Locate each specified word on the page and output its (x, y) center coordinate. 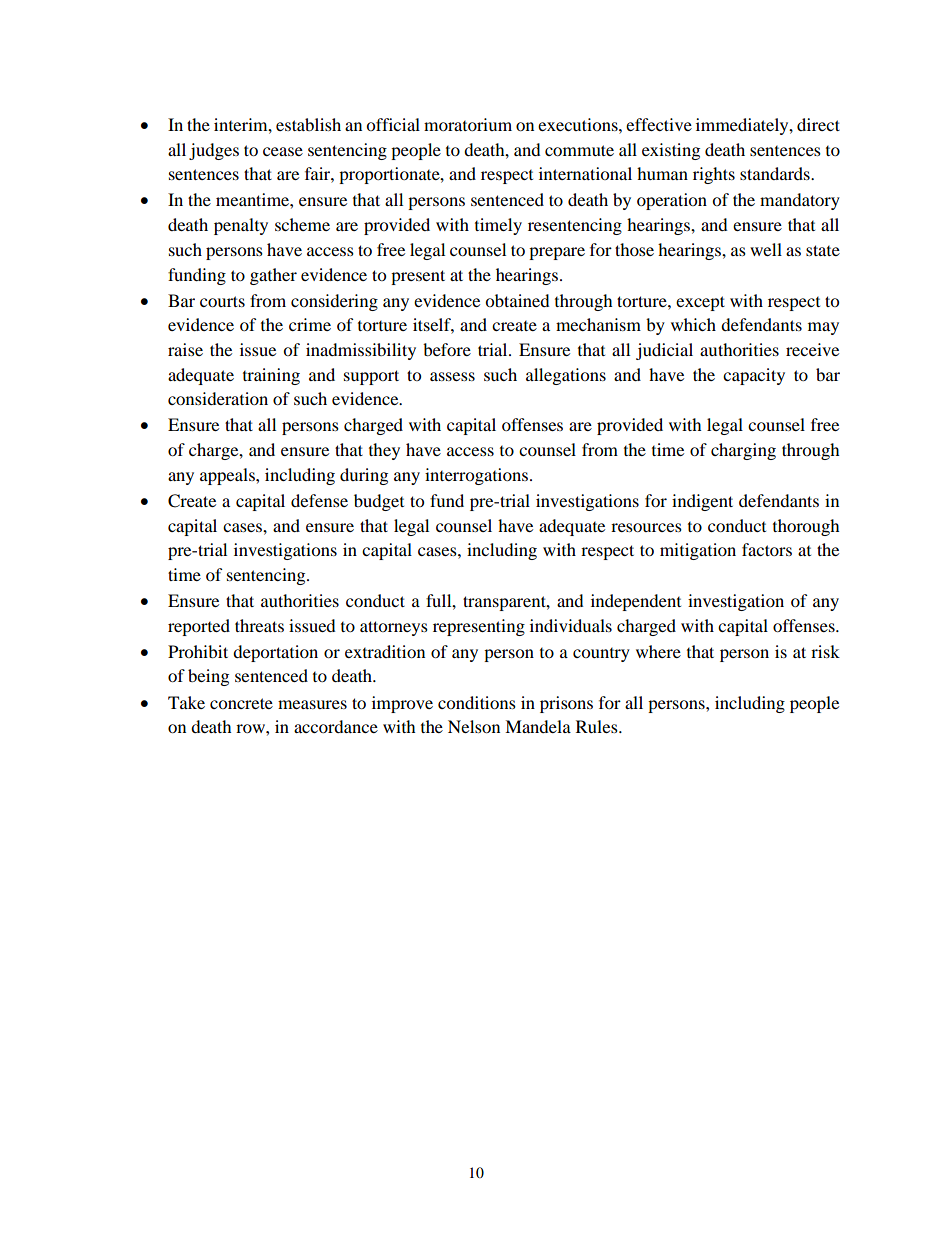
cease (283, 151)
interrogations (476, 476)
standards (776, 173)
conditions (477, 702)
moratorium (468, 124)
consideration (218, 398)
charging (743, 451)
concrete (241, 703)
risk (825, 651)
